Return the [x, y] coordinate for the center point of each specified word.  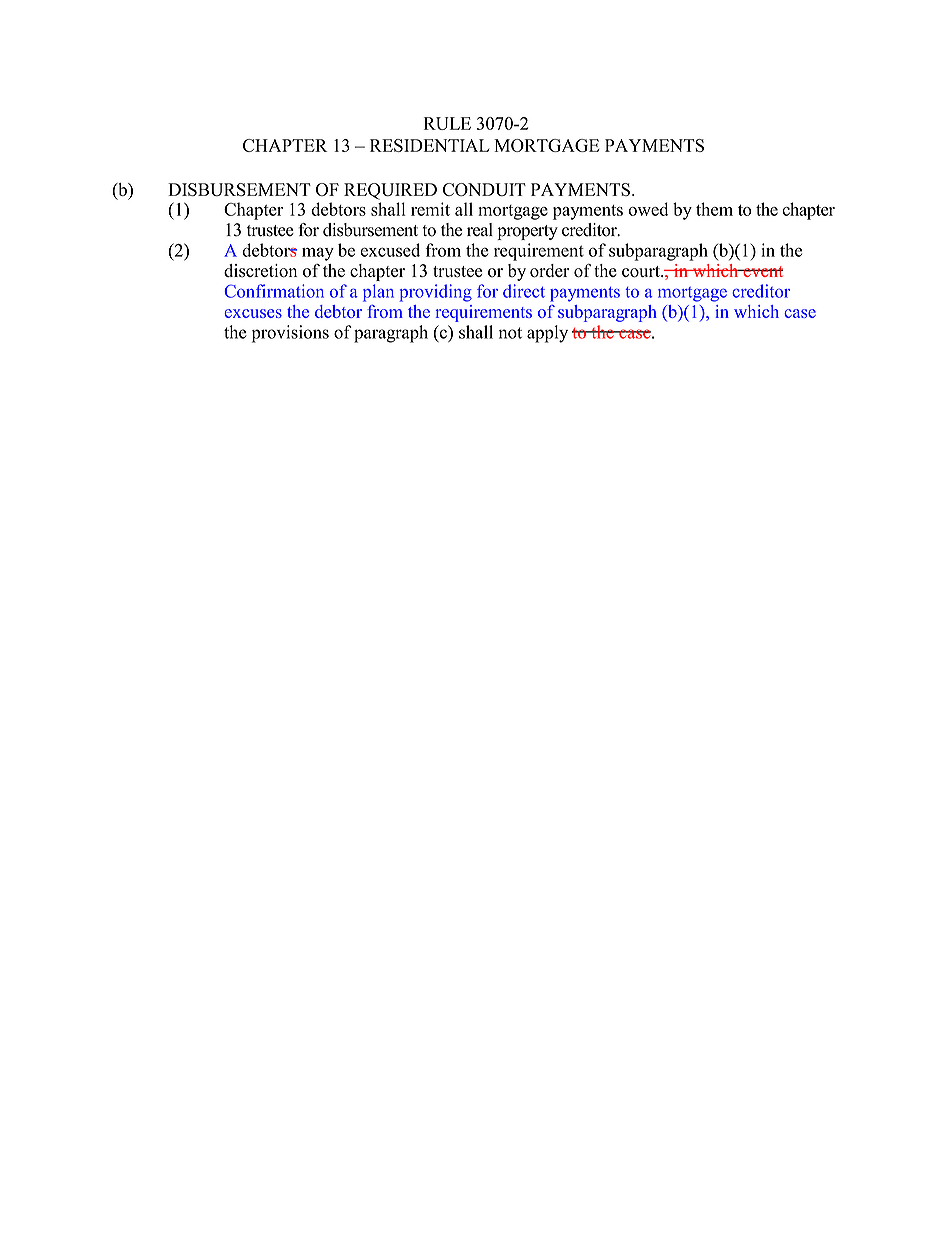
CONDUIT [484, 189]
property [527, 232]
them [714, 209]
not [510, 333]
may [318, 254]
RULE [447, 123]
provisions [290, 334]
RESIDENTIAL [429, 145]
